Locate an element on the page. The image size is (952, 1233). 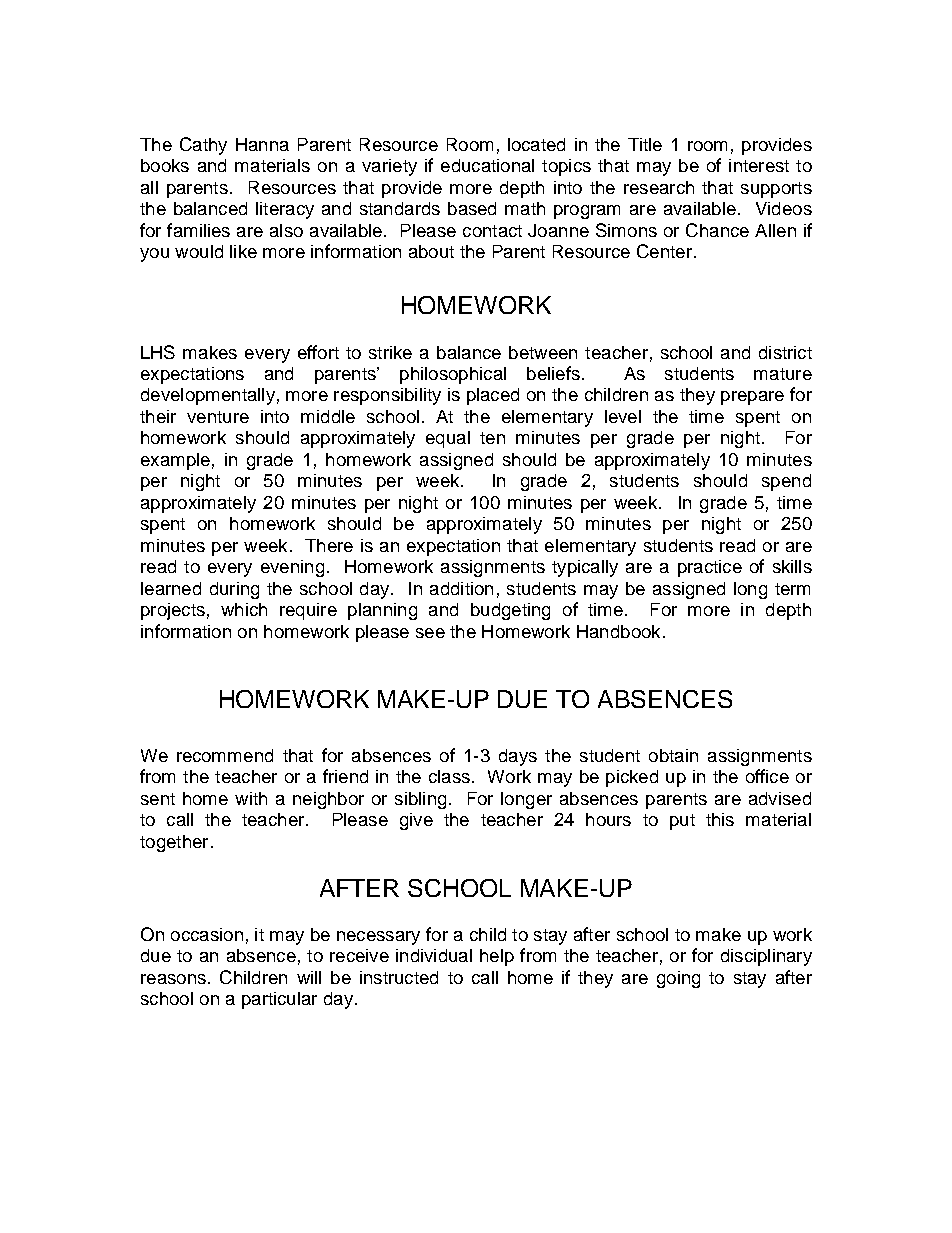
Cathy is located at coordinates (203, 146).
